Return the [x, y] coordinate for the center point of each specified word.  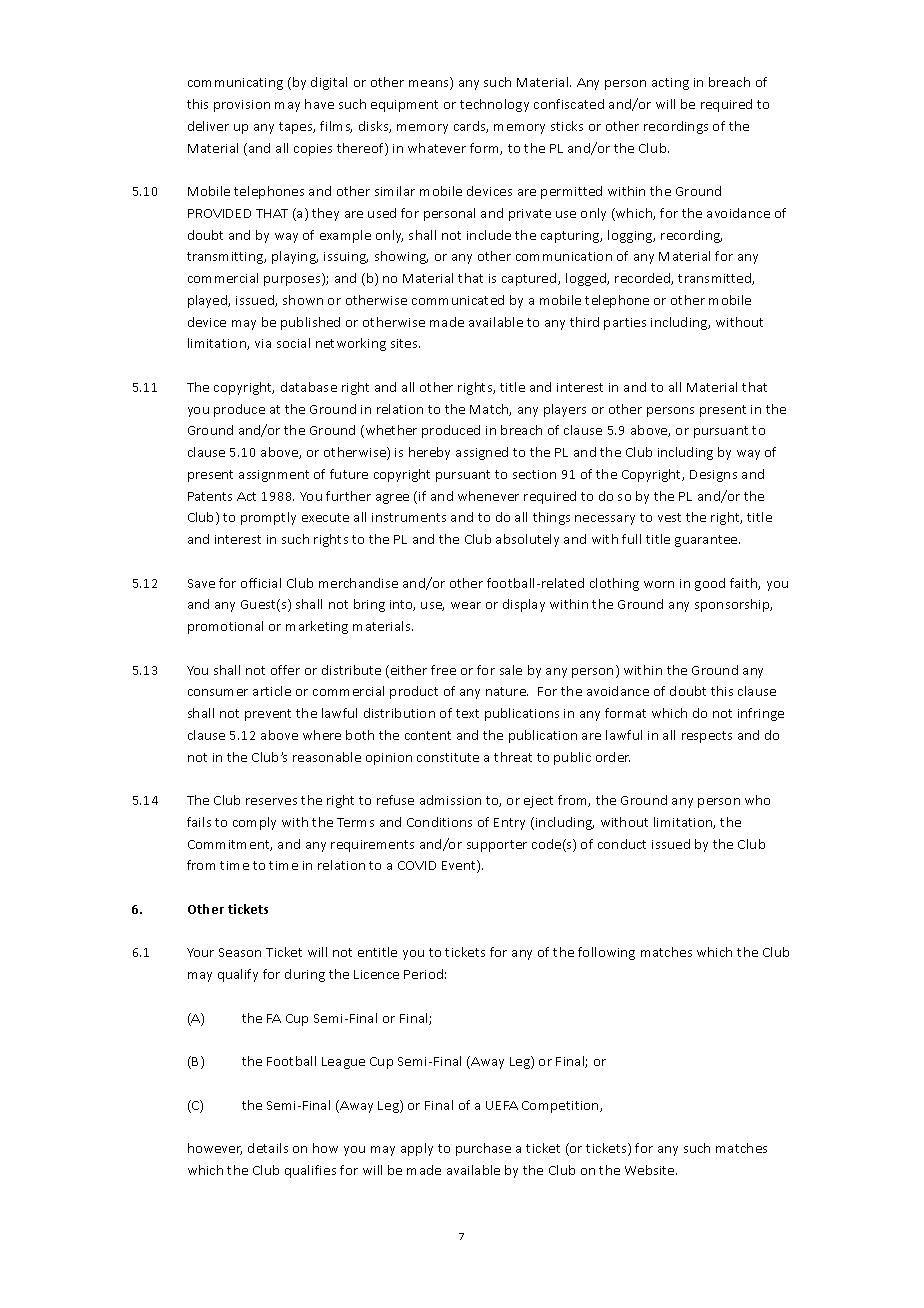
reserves [271, 801]
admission [450, 800]
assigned [482, 453]
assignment [274, 476]
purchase [483, 1149]
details [268, 1148]
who [757, 800]
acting [670, 84]
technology [494, 105]
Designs [713, 476]
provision [242, 106]
